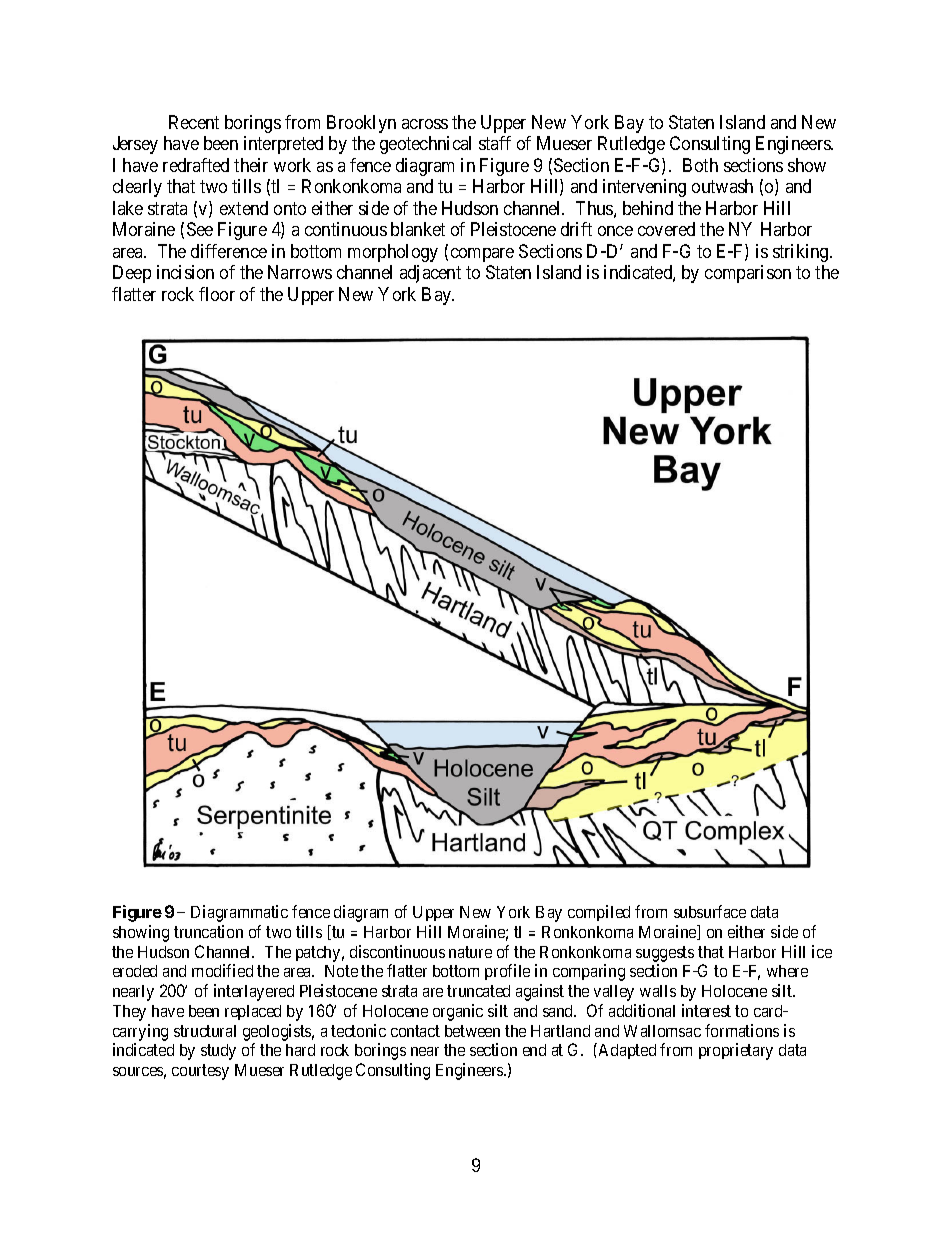 This document has width=952, height=1233. Describe the element at coordinates (430, 274) in the document. I see `adjacent` at that location.
